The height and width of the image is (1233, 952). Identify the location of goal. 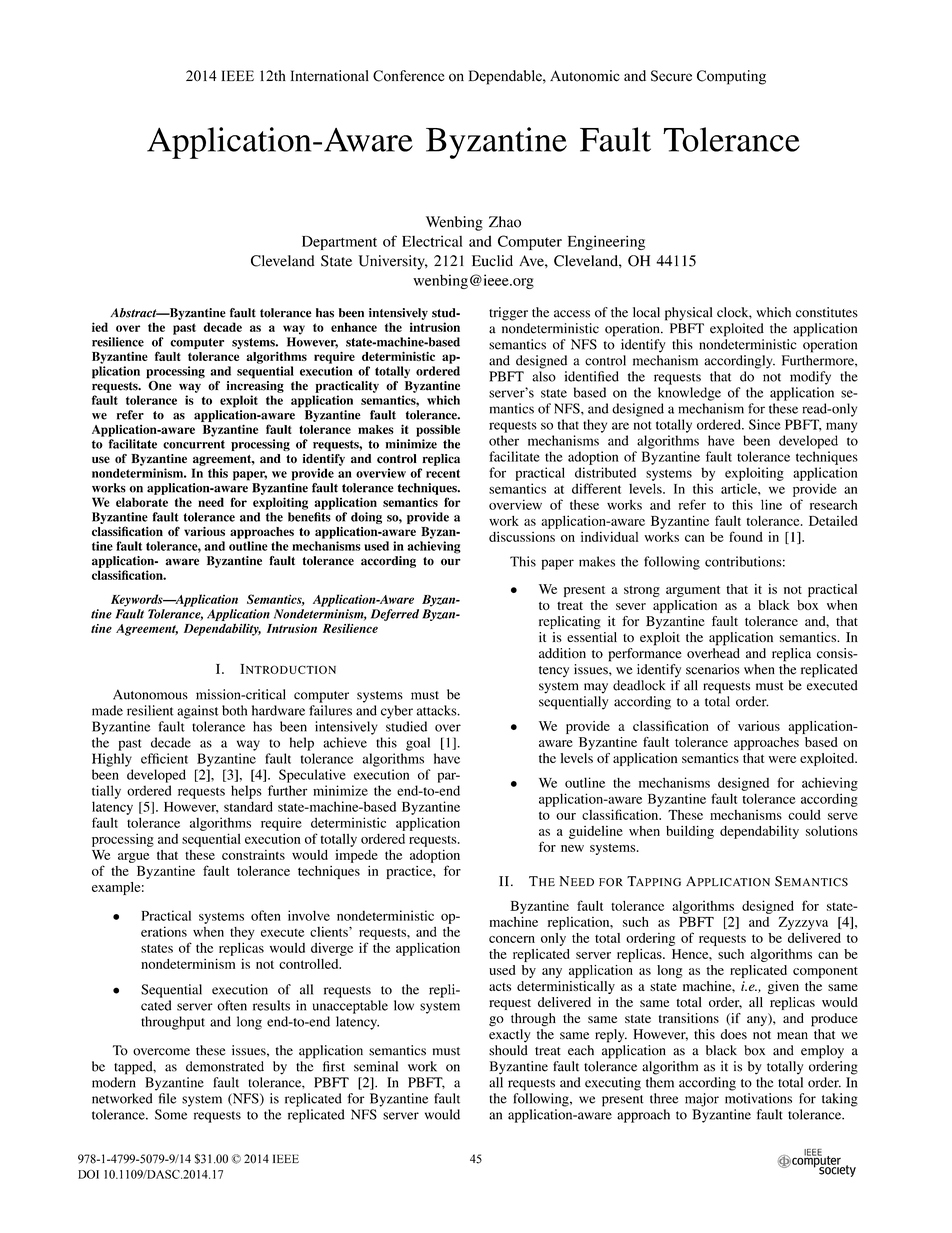
(418, 744).
